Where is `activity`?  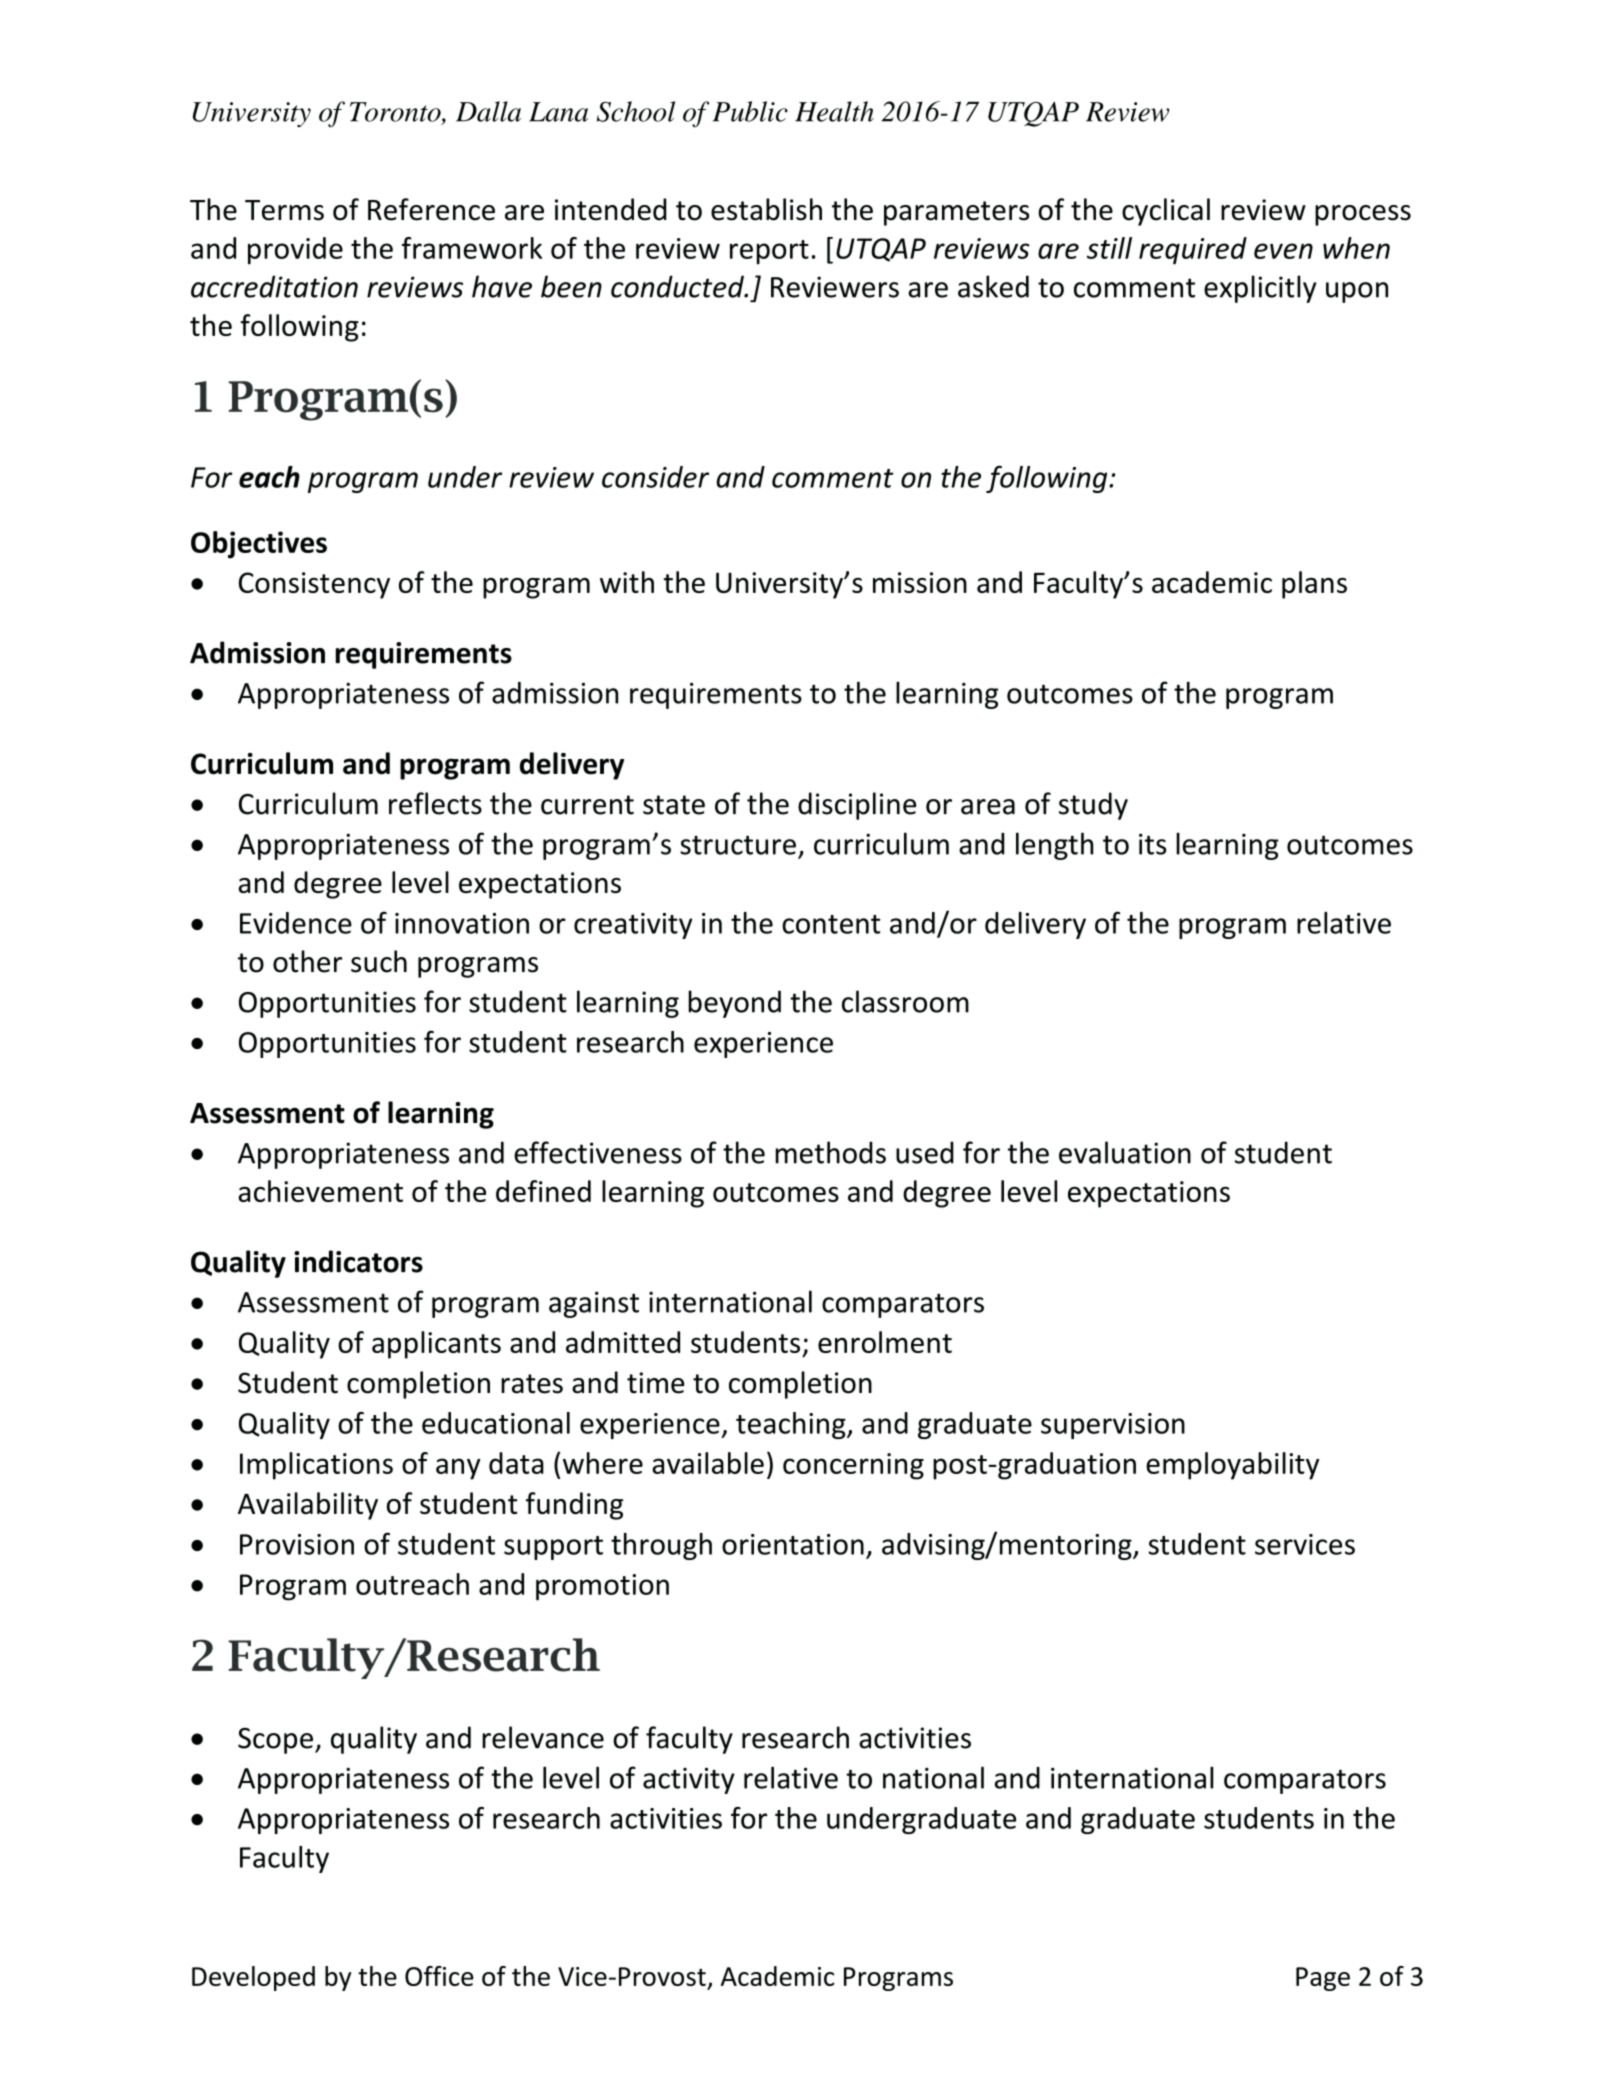
activity is located at coordinates (689, 1780).
